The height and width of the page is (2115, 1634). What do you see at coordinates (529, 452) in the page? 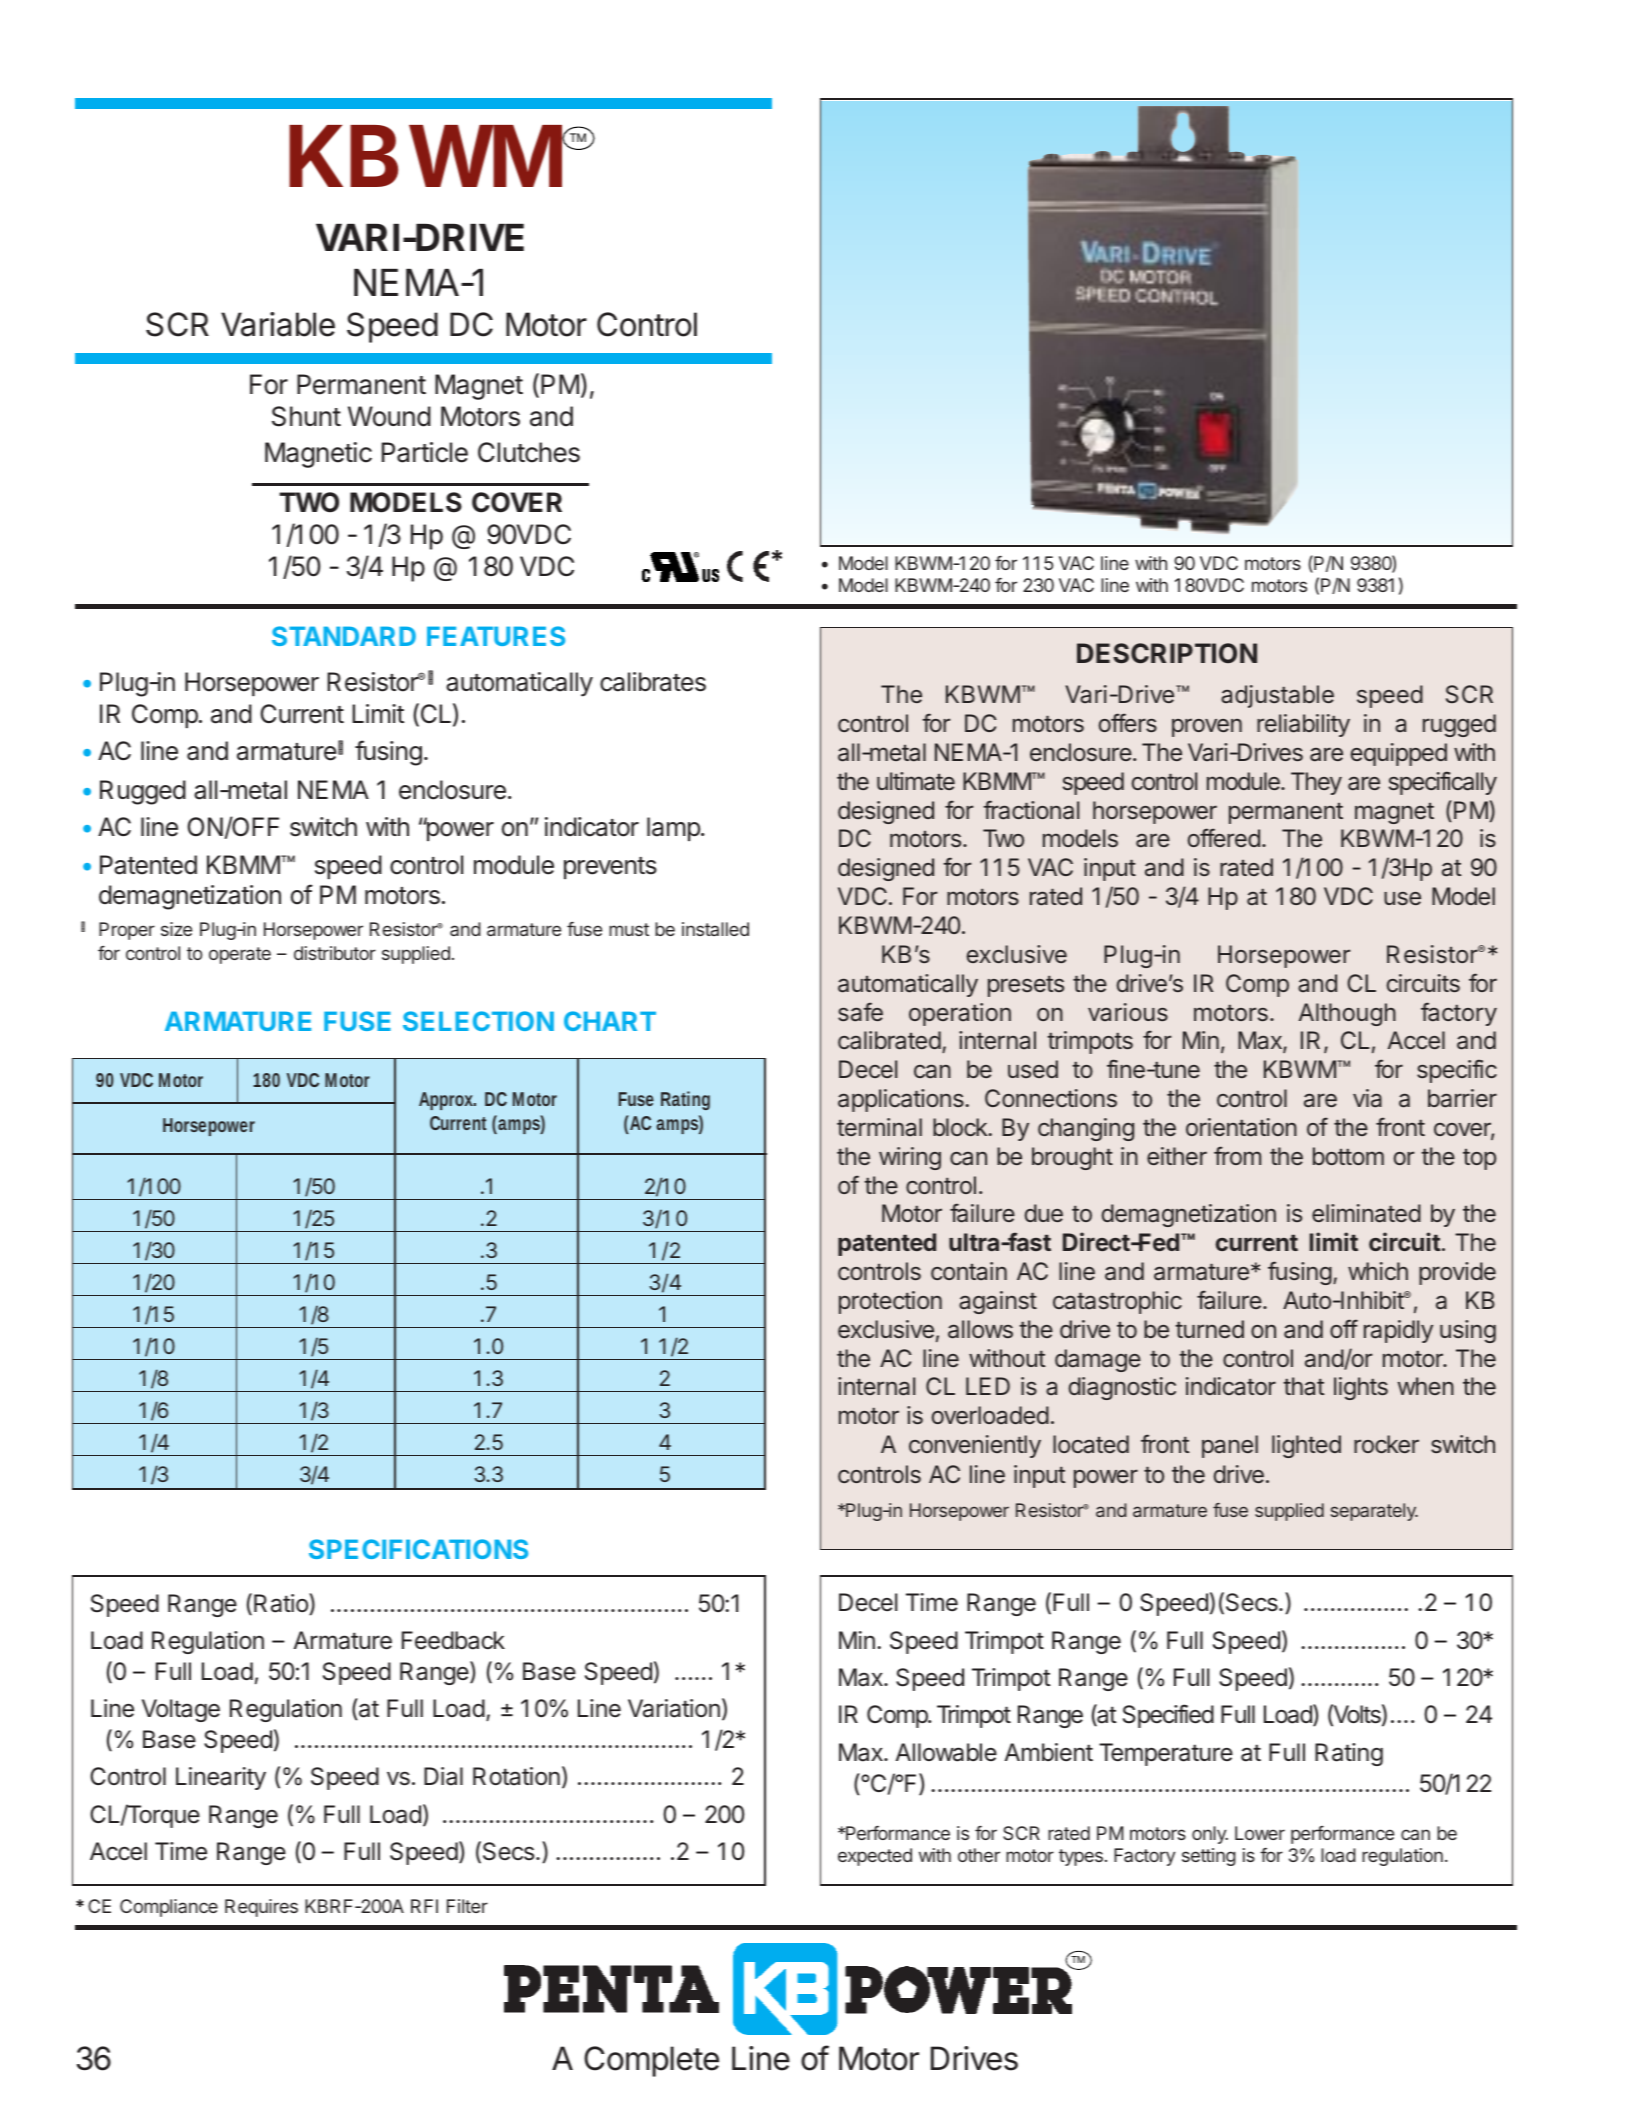
I see `Clutches` at bounding box center [529, 452].
